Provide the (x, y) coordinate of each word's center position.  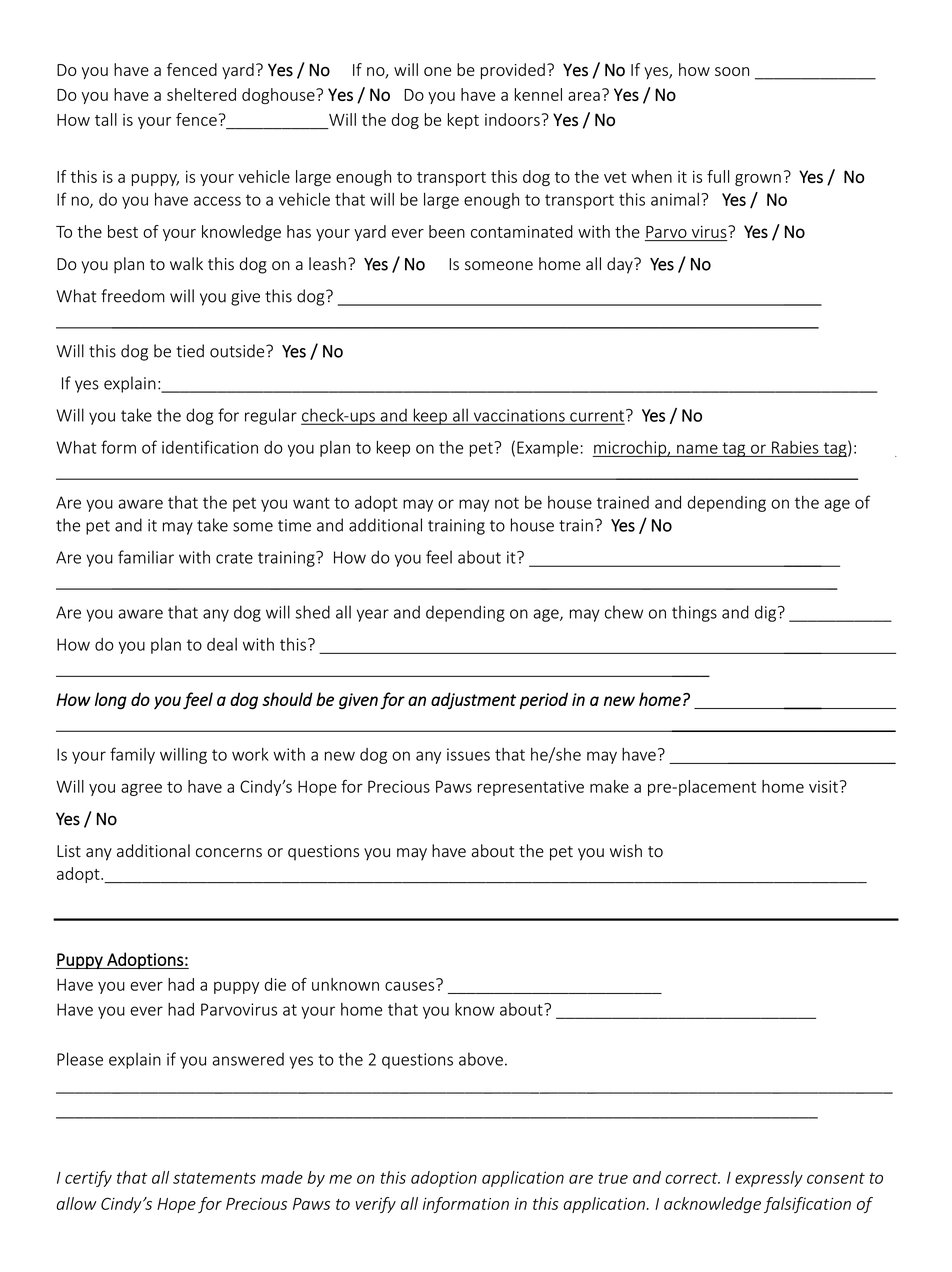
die (275, 984)
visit (823, 786)
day (621, 265)
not (507, 503)
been (447, 231)
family (132, 755)
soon (732, 71)
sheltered (201, 94)
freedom (133, 296)
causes (411, 985)
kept (463, 121)
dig (765, 613)
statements (214, 1178)
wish (626, 851)
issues (468, 754)
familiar (146, 557)
